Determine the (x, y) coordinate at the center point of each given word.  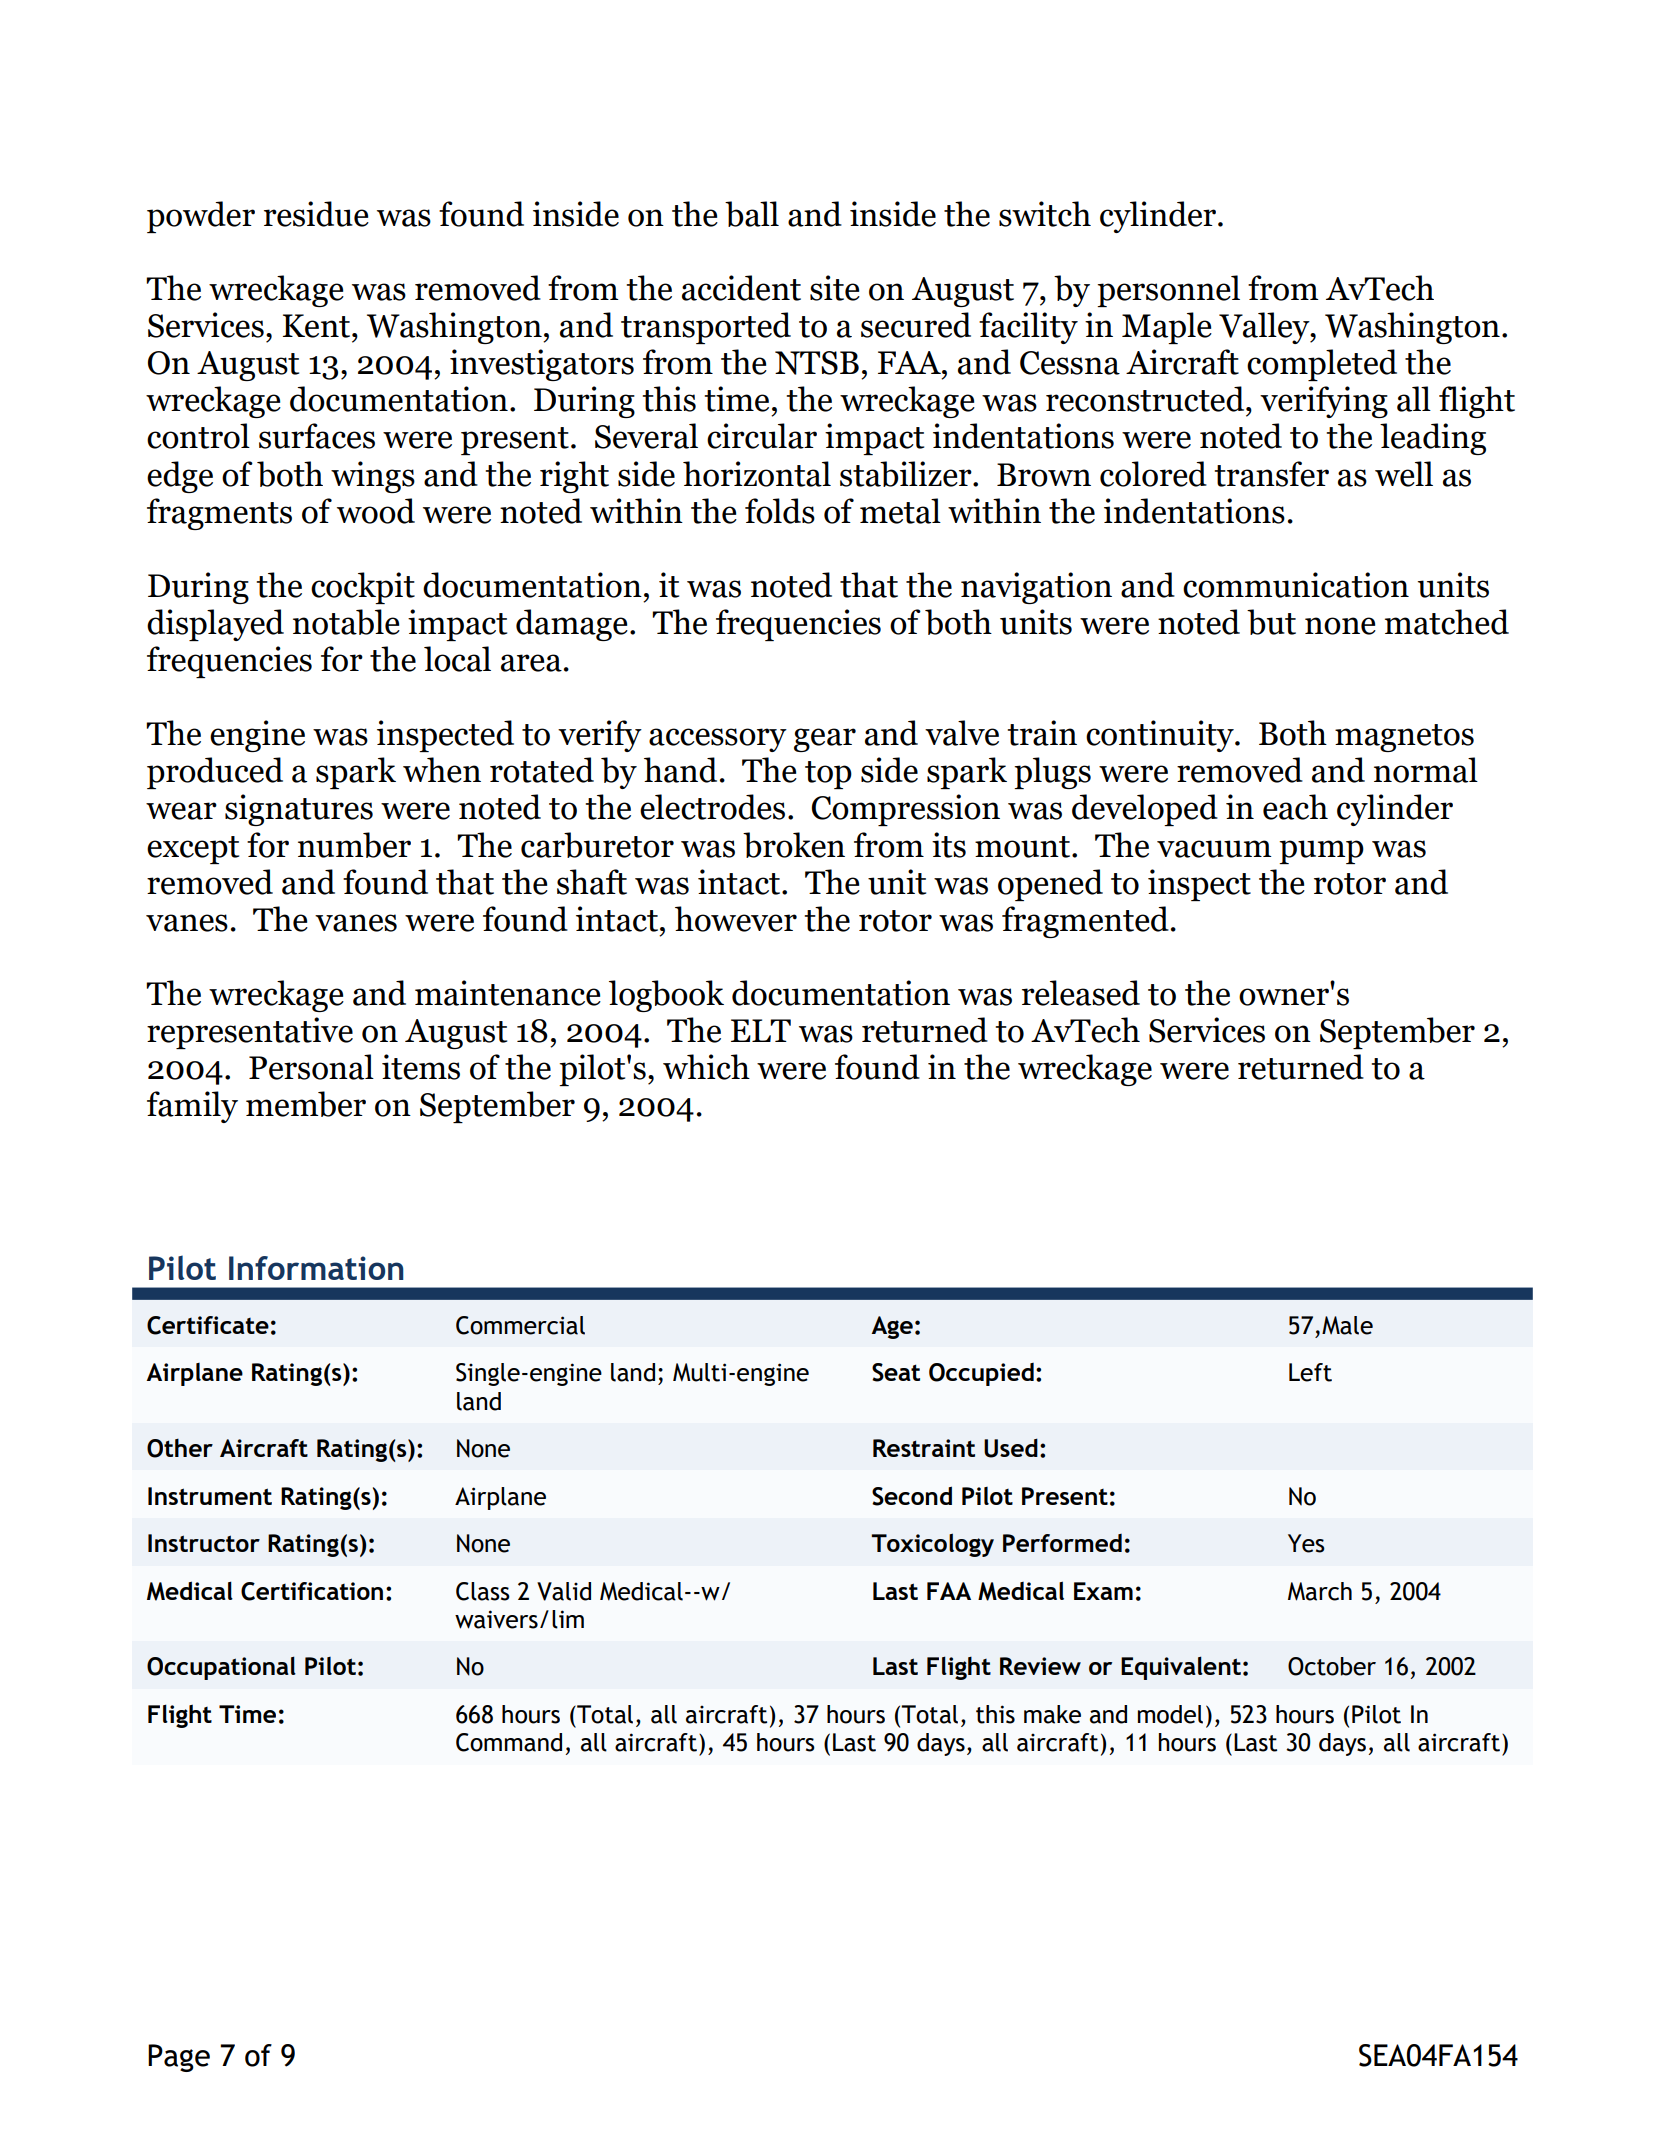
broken (794, 845)
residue (316, 214)
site (835, 288)
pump (1321, 852)
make (1052, 1714)
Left (1310, 1372)
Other (180, 1448)
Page (179, 2058)
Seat (896, 1372)
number (354, 845)
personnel (1168, 291)
